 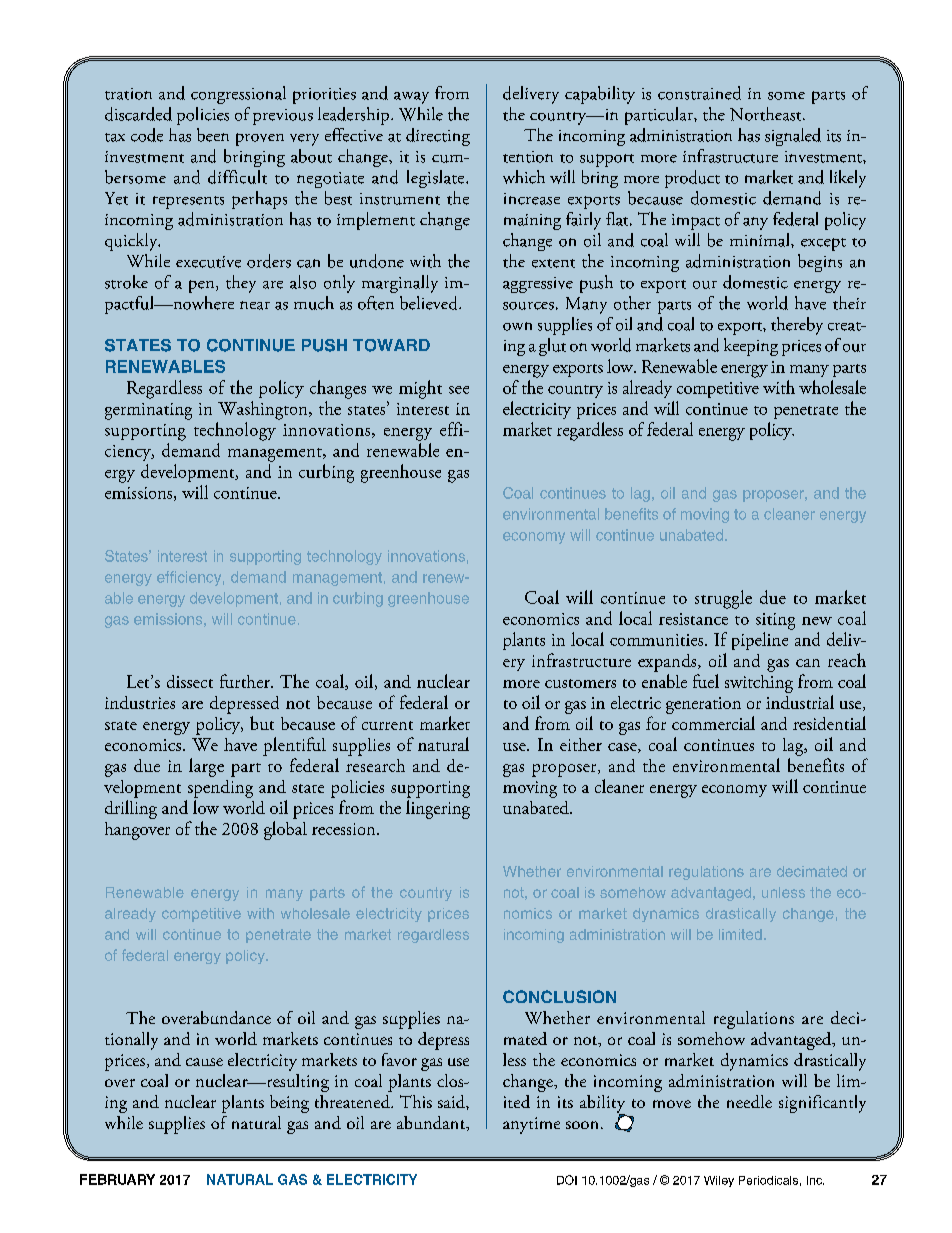 I want to click on directing, so click(x=438, y=137).
